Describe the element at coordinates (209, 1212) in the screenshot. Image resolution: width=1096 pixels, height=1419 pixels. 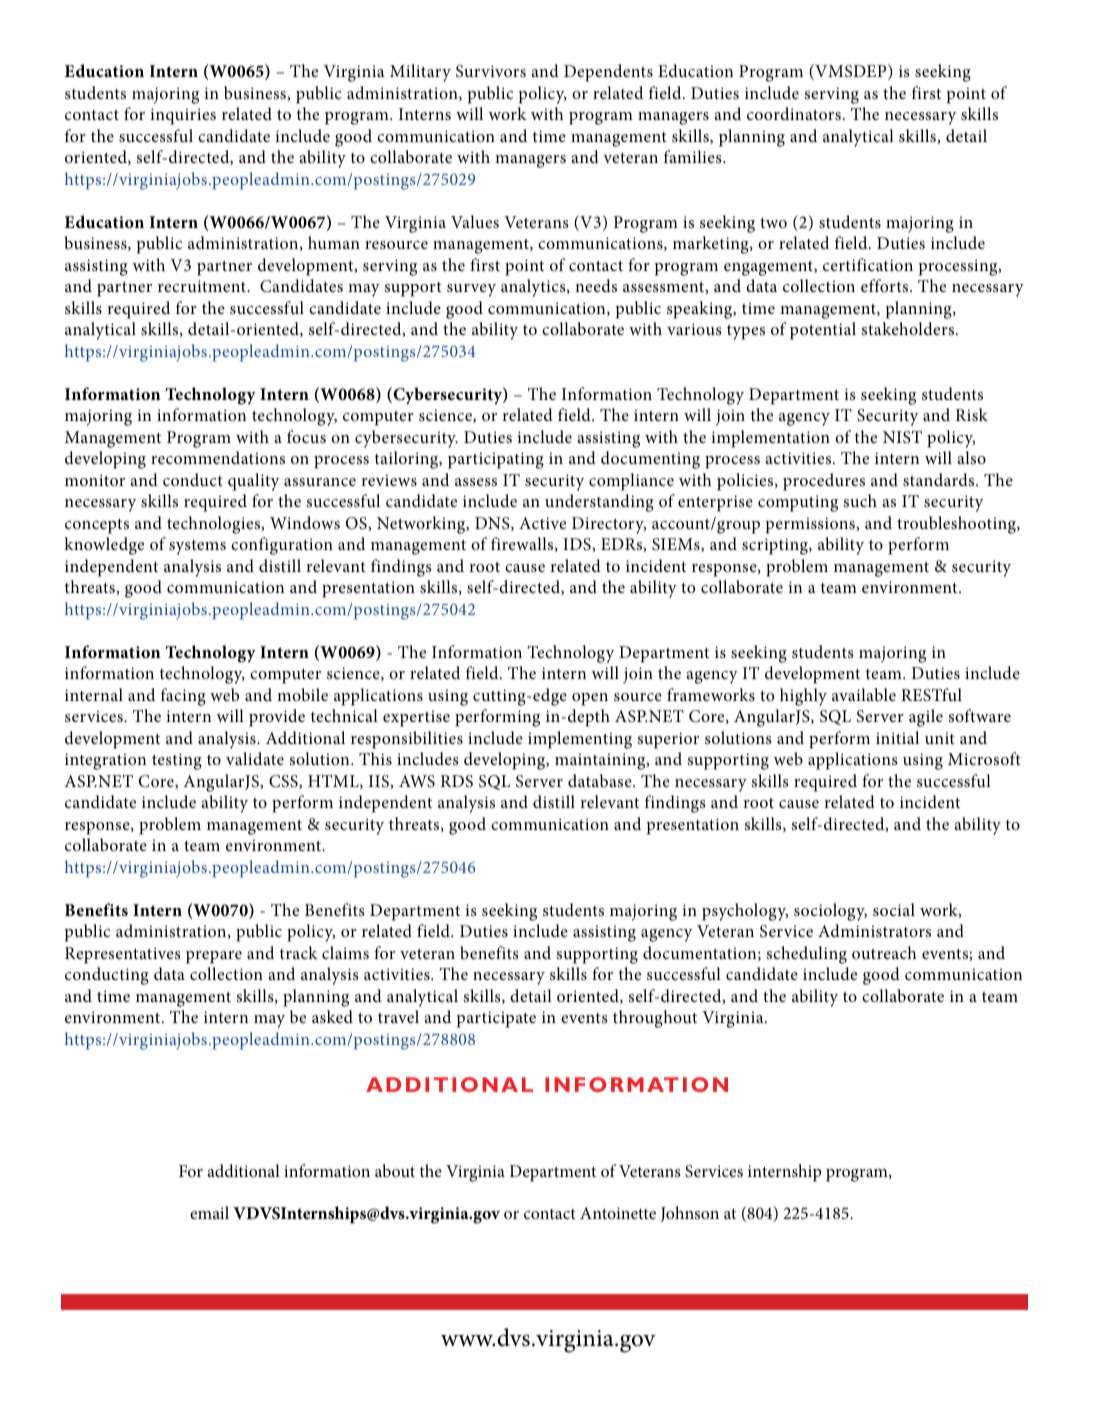
I see `email` at that location.
